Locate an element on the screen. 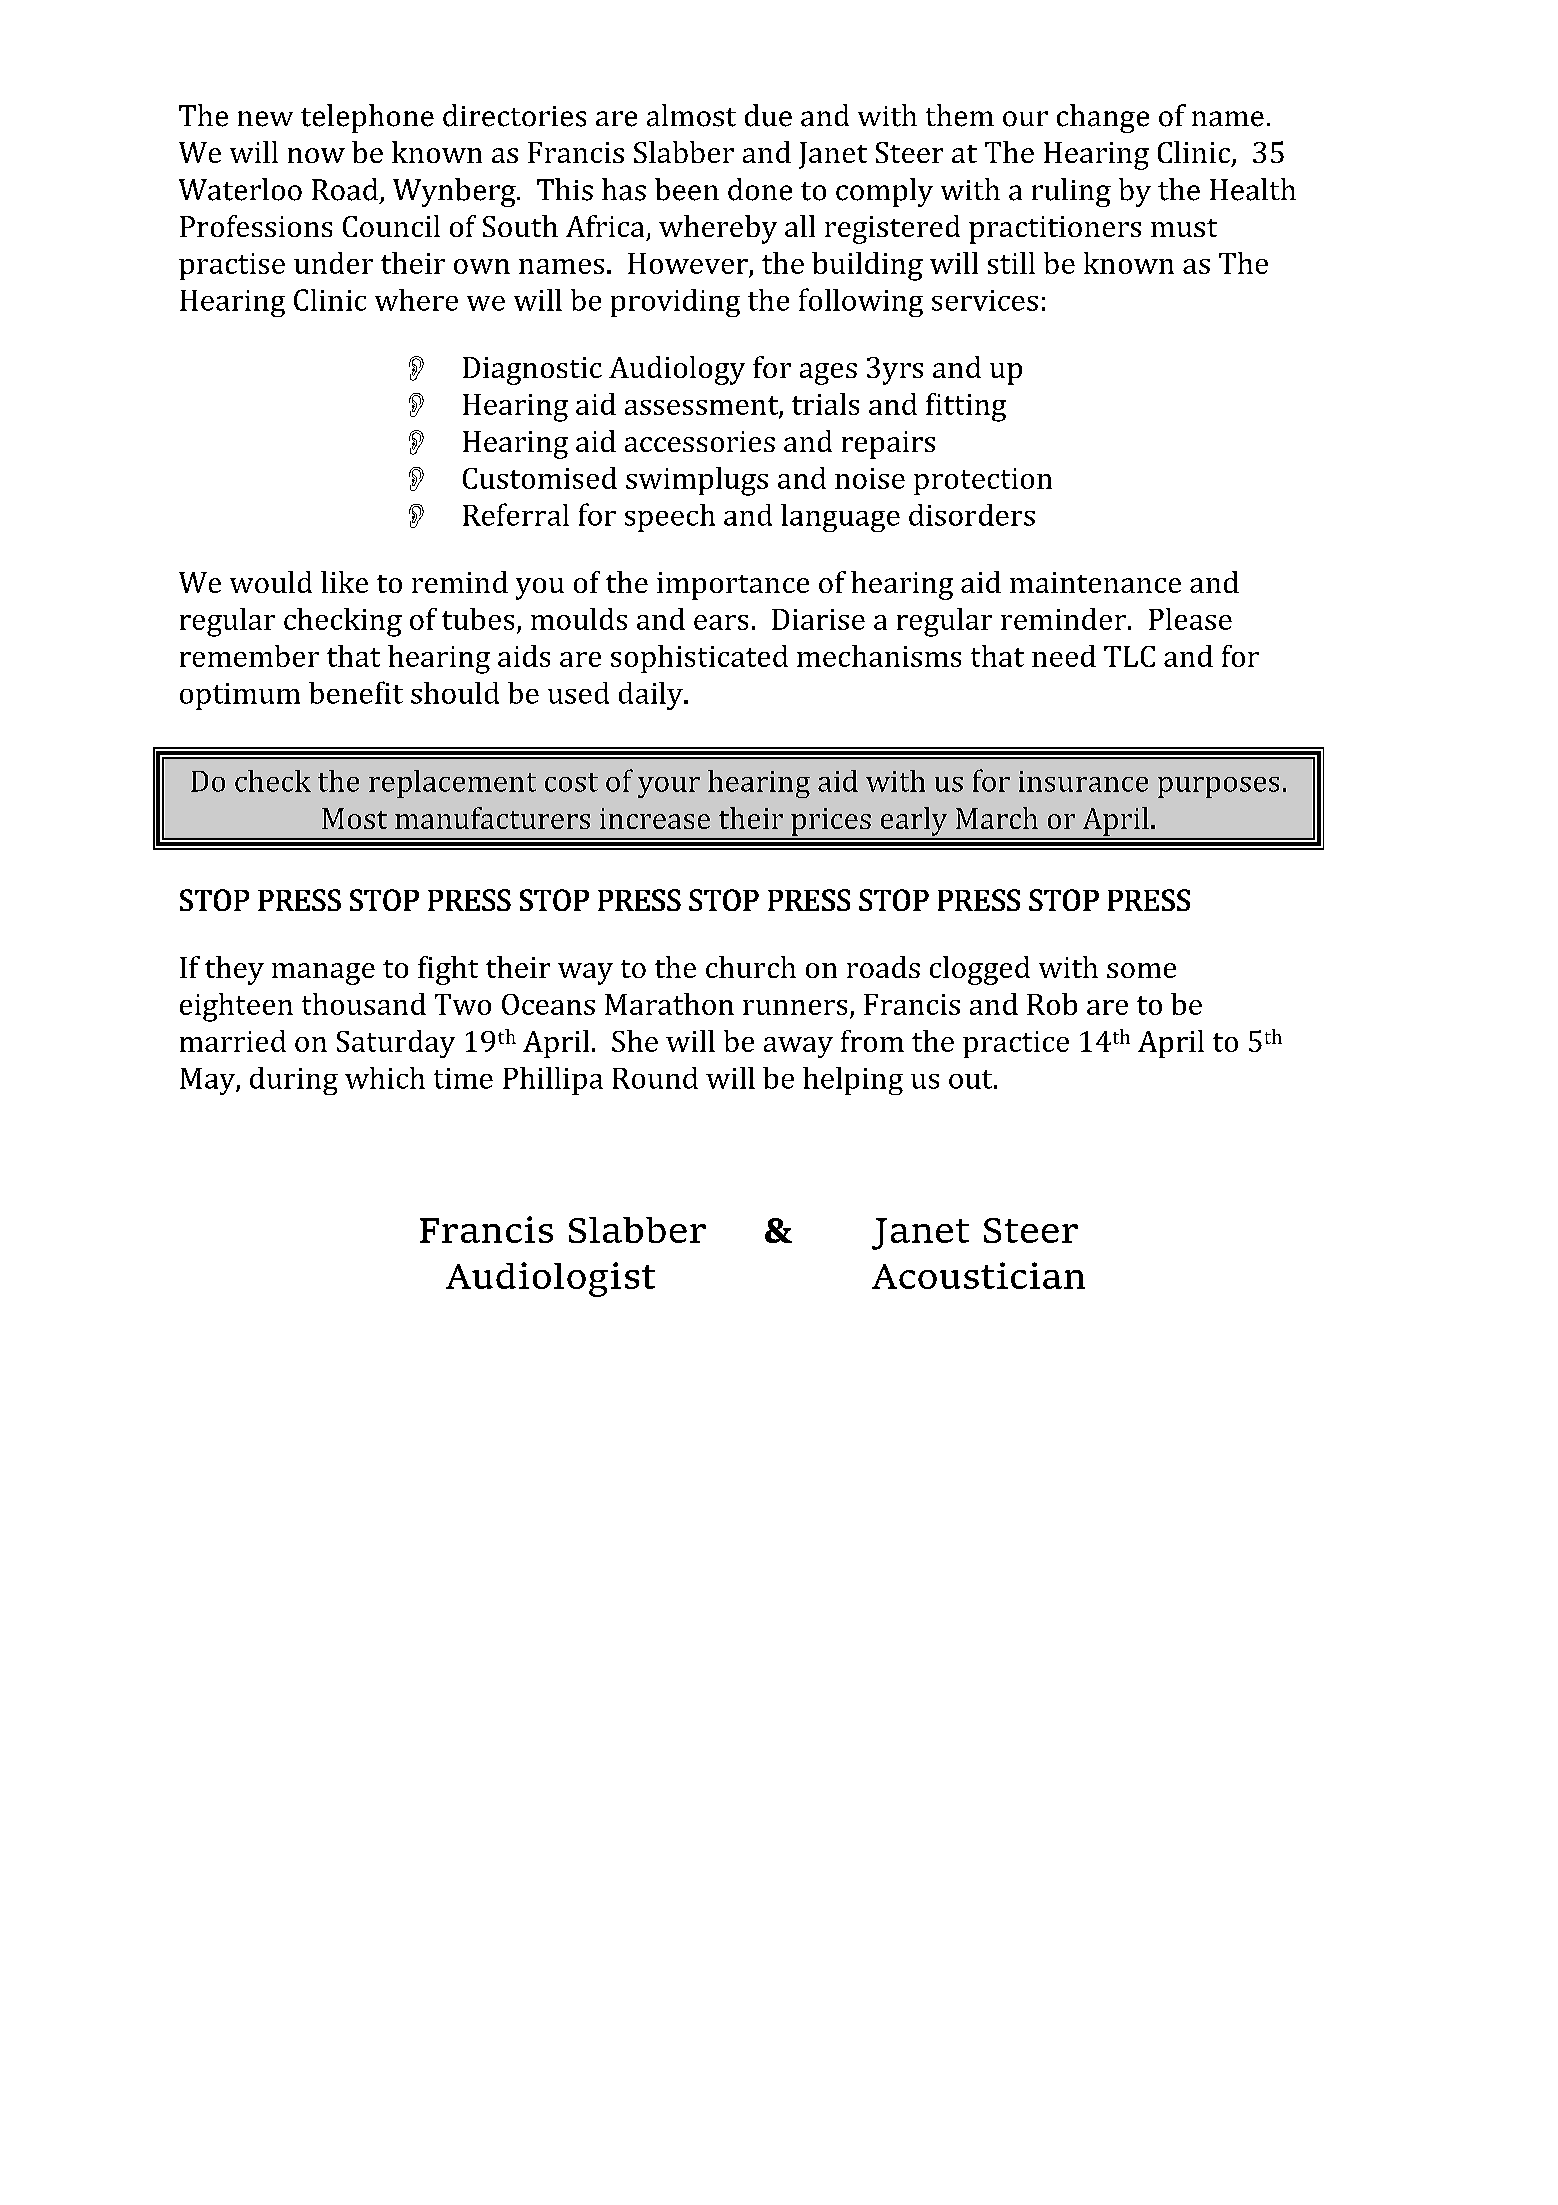  manage is located at coordinates (323, 974).
